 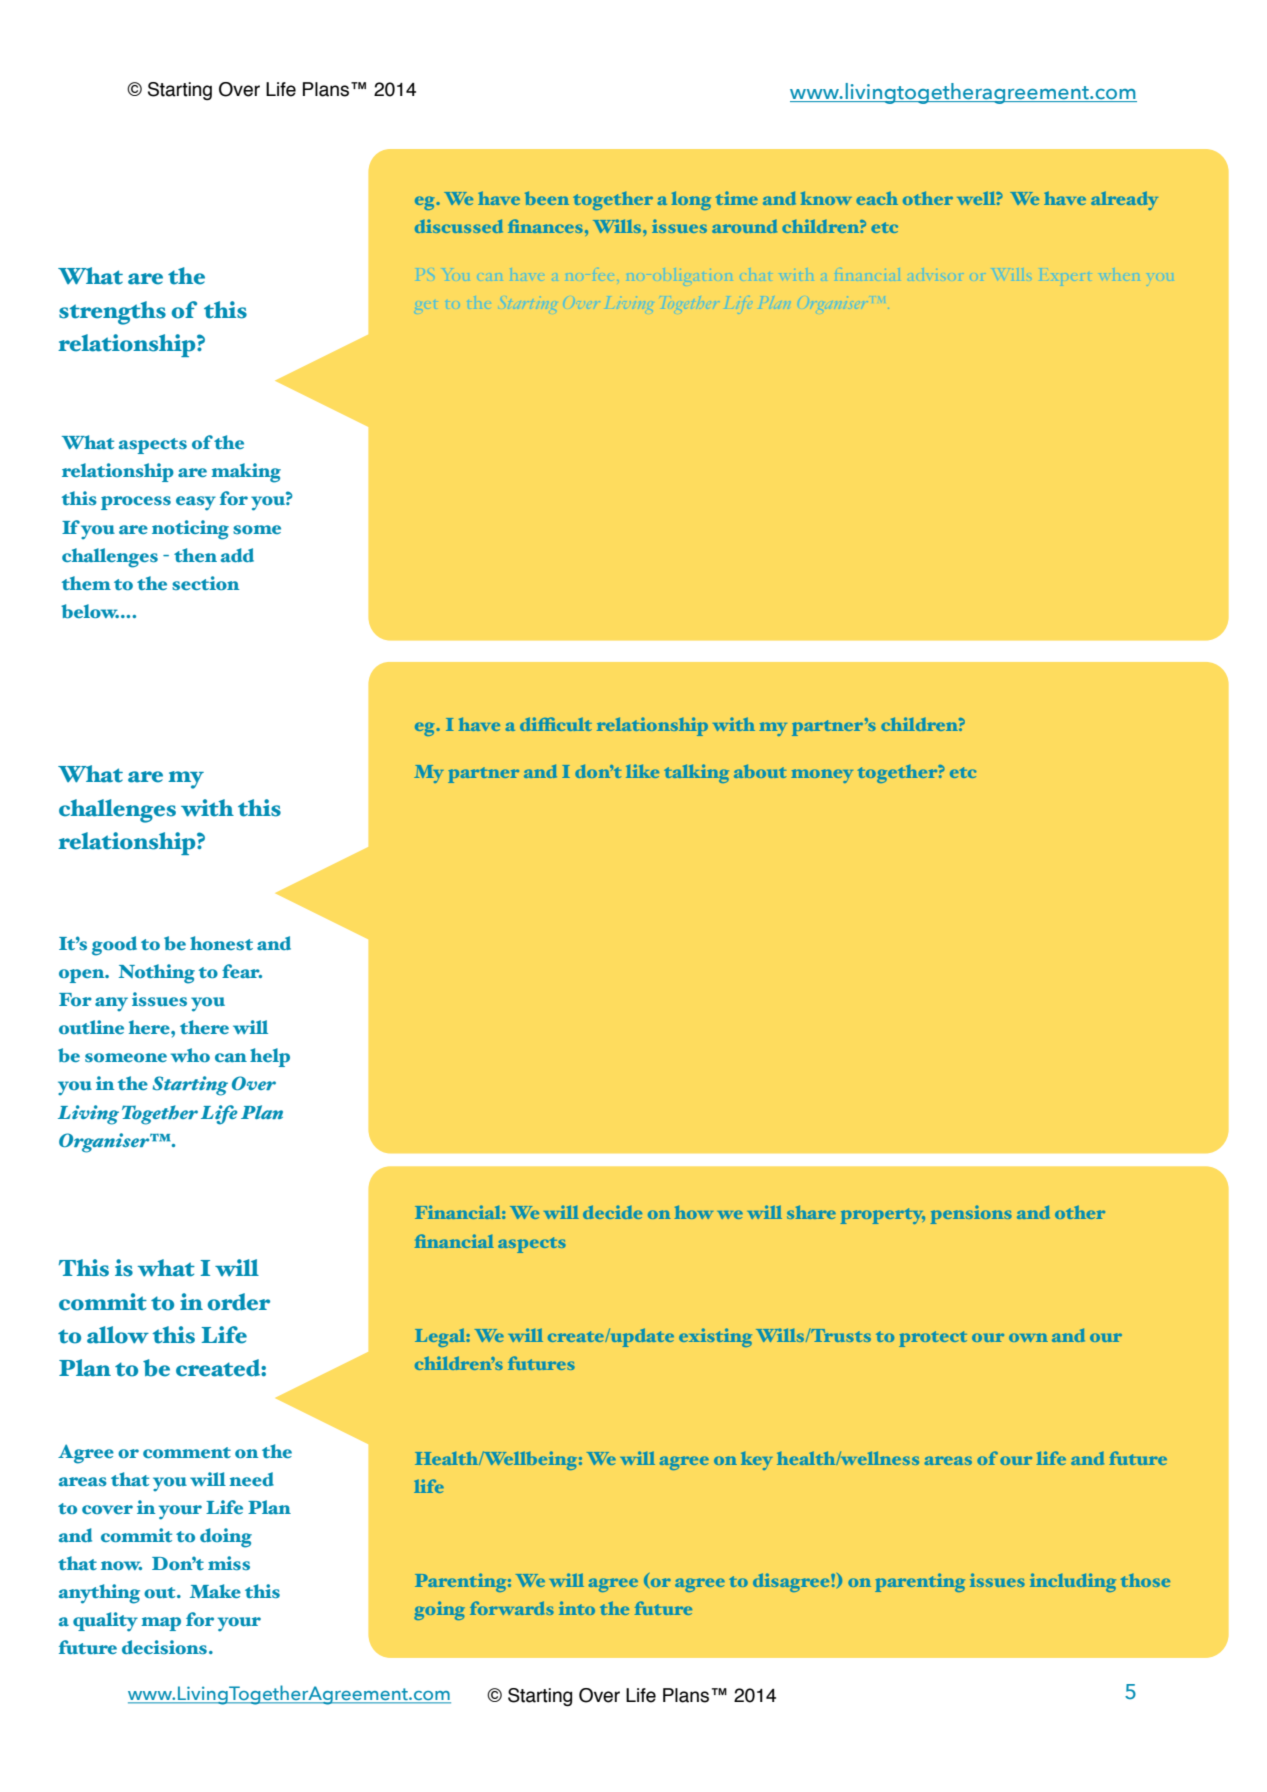 What do you see at coordinates (642, 771) in the screenshot?
I see `like` at bounding box center [642, 771].
